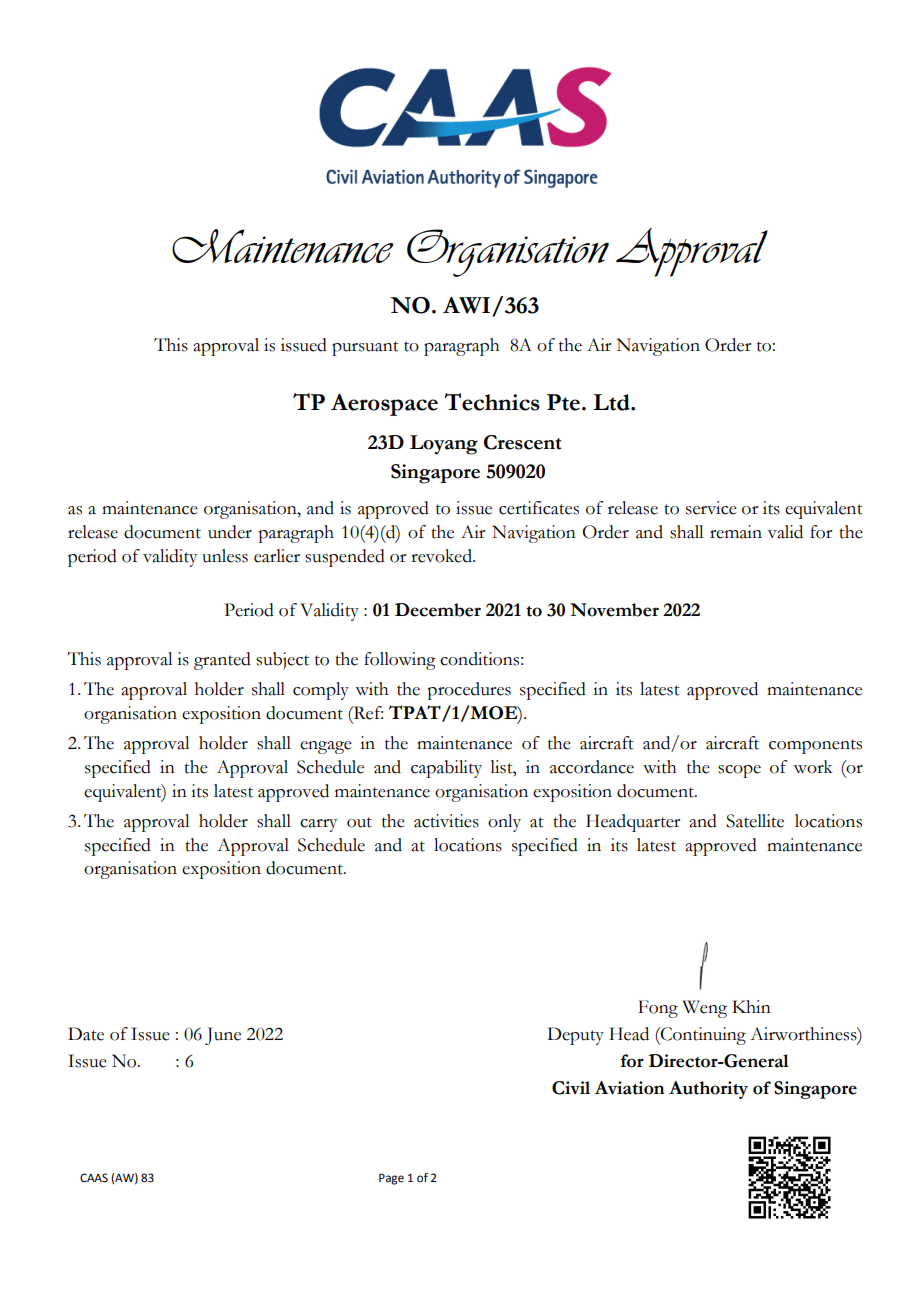 This screenshot has width=924, height=1308. I want to click on Page, so click(391, 1179).
